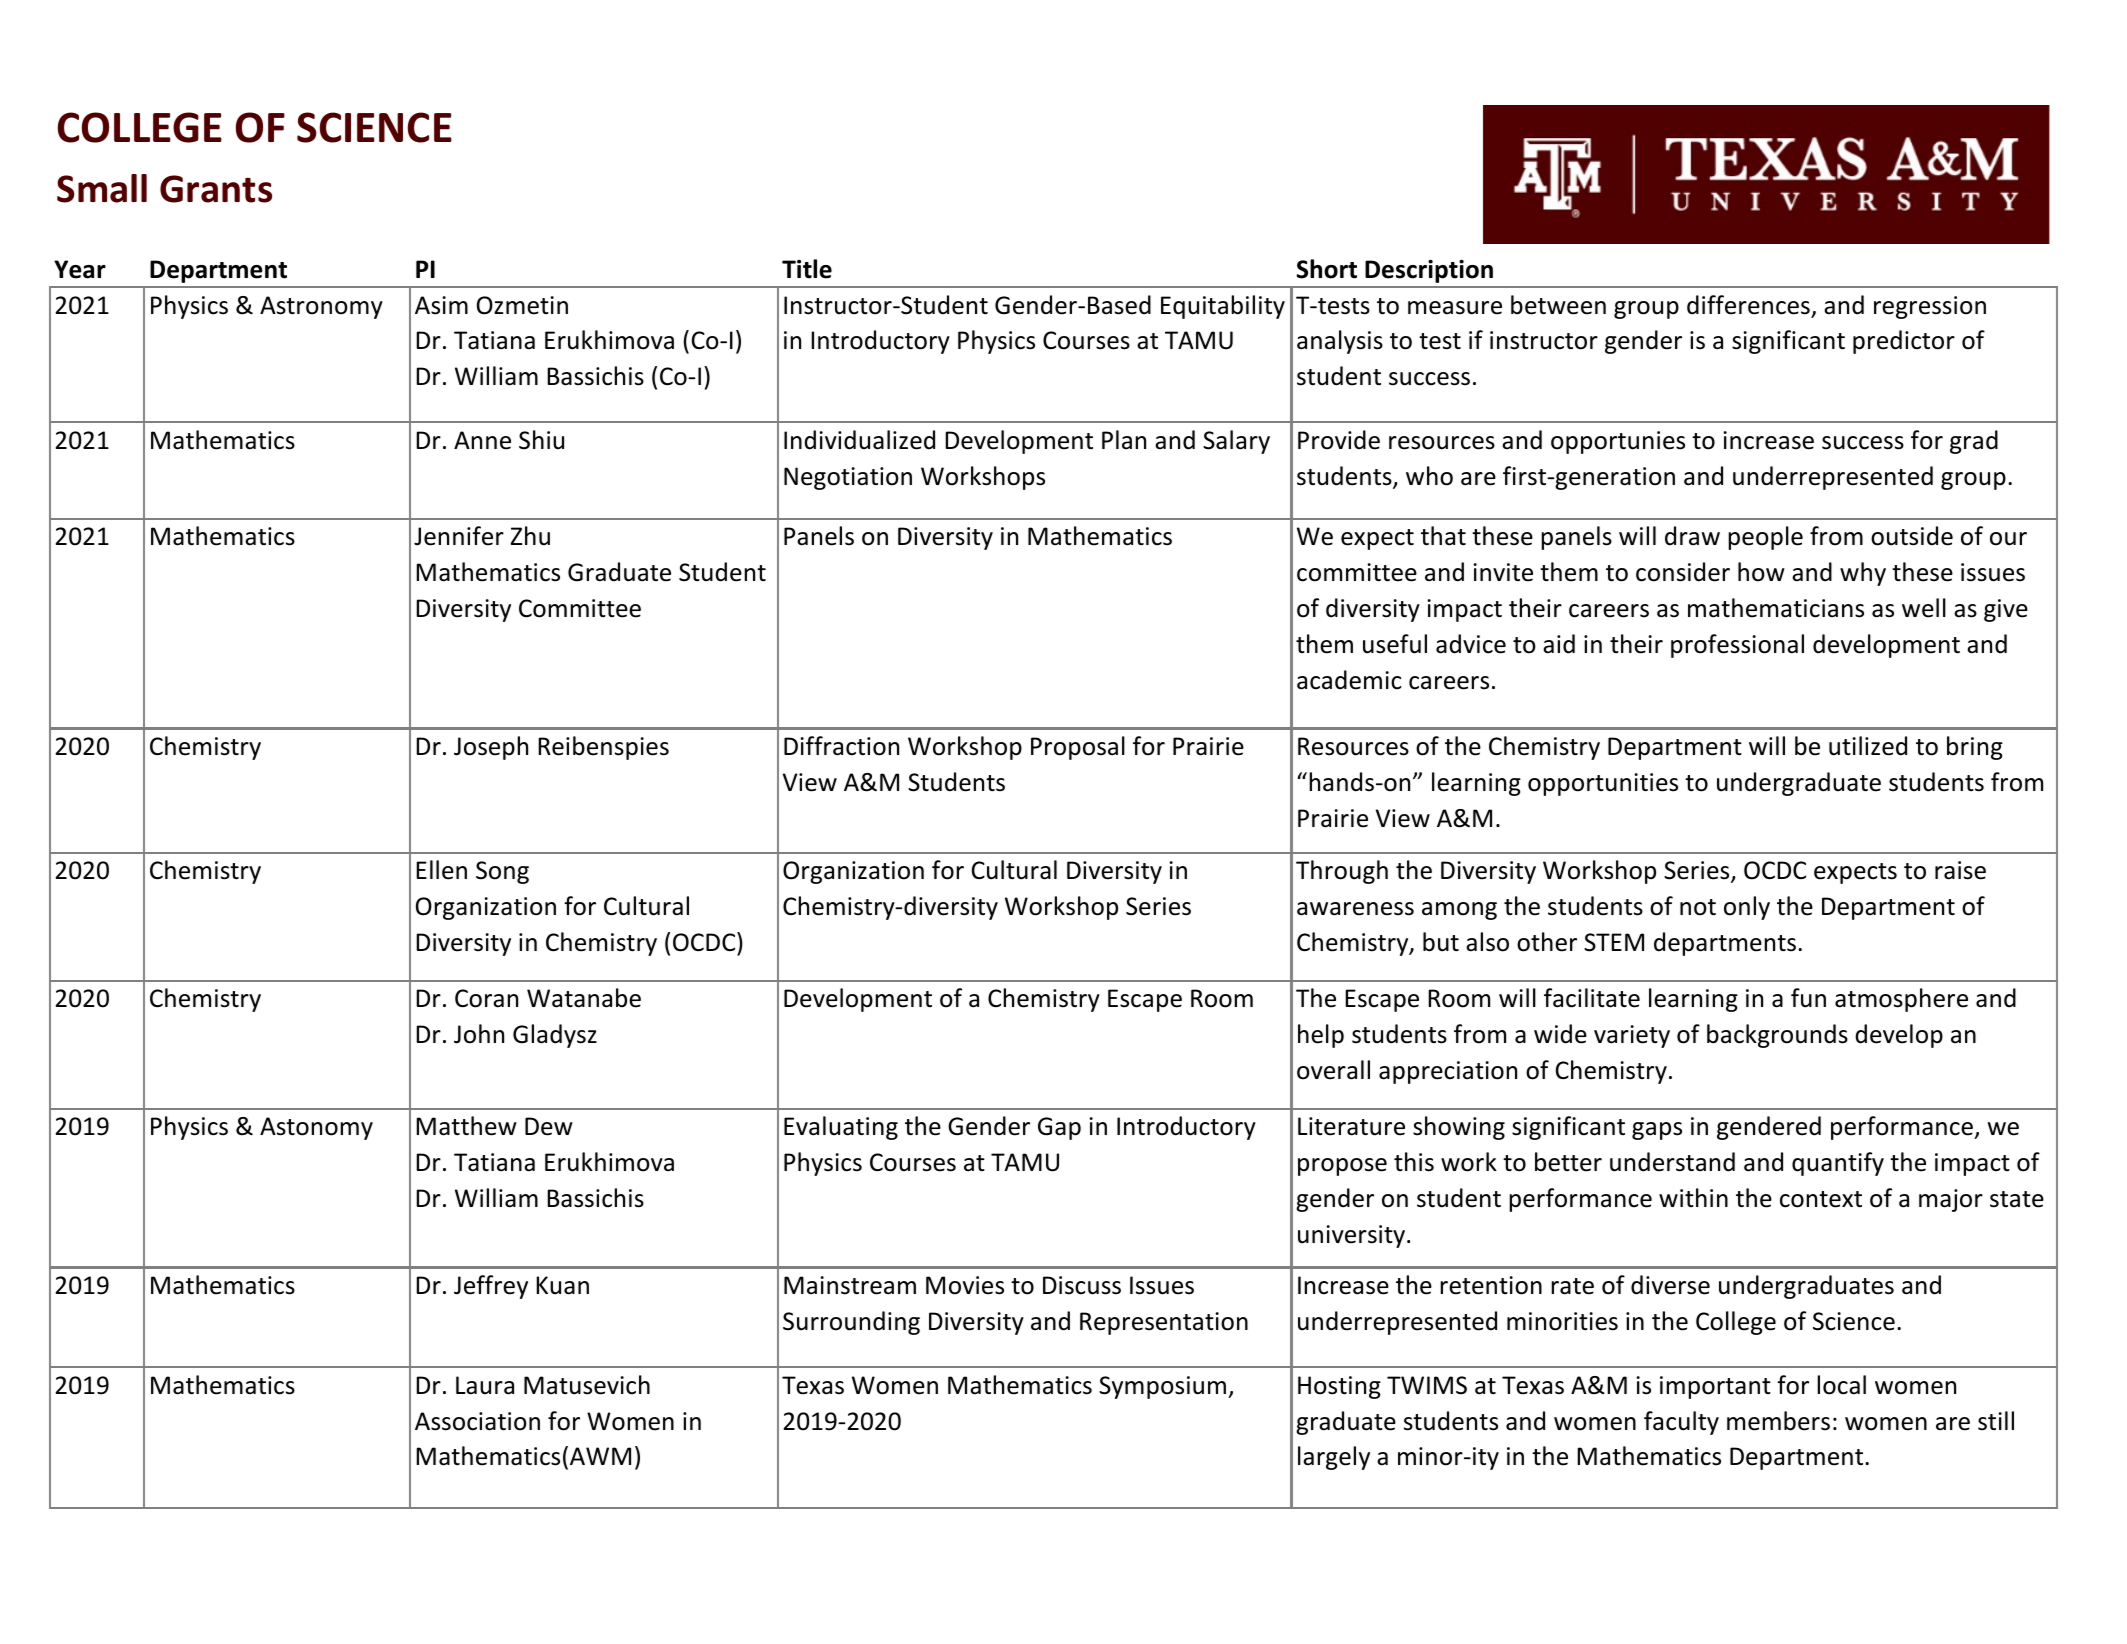 The width and height of the document is (2127, 1644). What do you see at coordinates (216, 189) in the document?
I see `Grants` at bounding box center [216, 189].
